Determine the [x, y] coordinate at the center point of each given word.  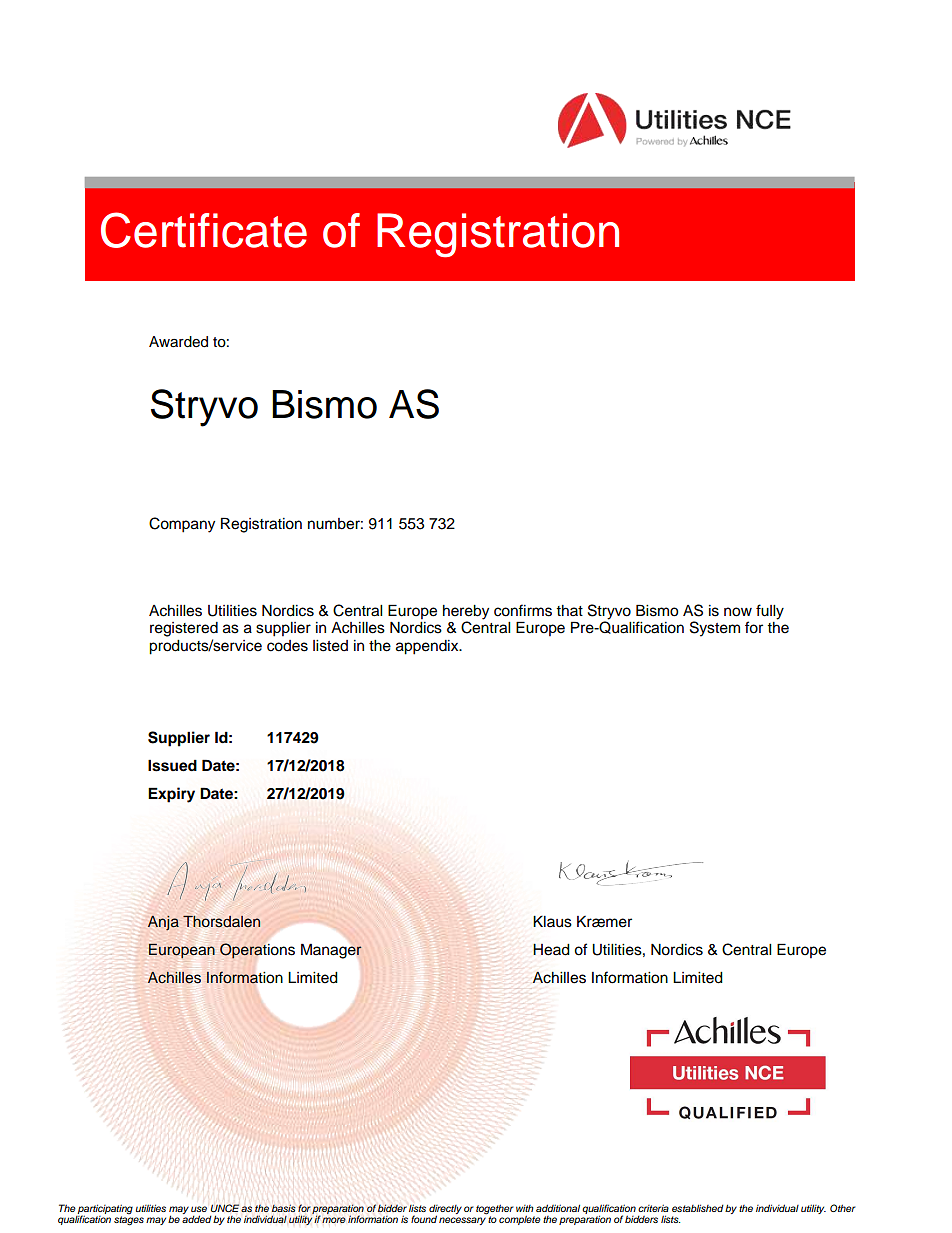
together [495, 1209]
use [199, 1209]
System [715, 629]
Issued [172, 765]
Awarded [178, 342]
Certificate [204, 230]
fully [770, 612]
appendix [428, 647]
